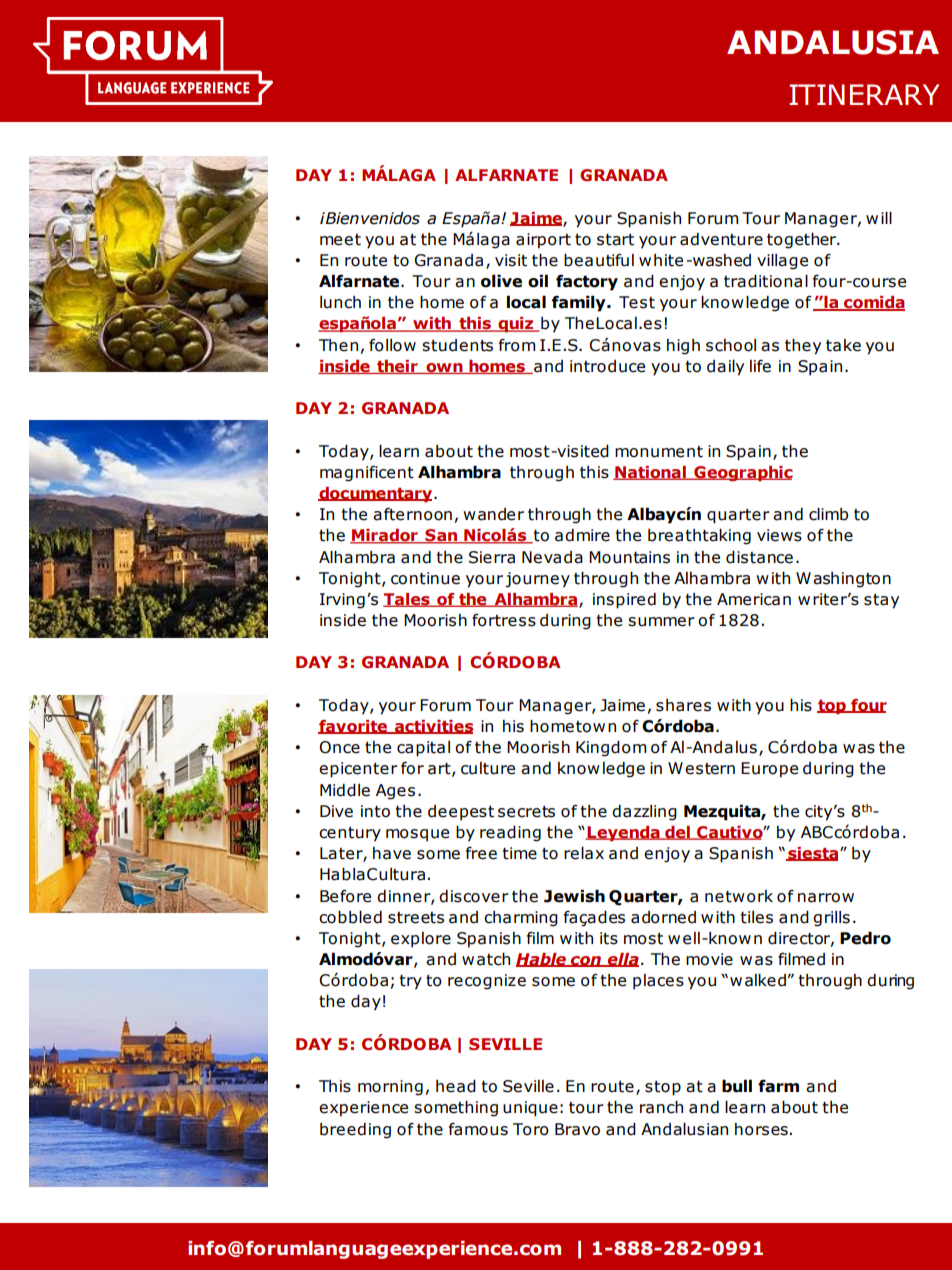 Image resolution: width=952 pixels, height=1270 pixels. I want to click on ITINERARY, so click(864, 94).
